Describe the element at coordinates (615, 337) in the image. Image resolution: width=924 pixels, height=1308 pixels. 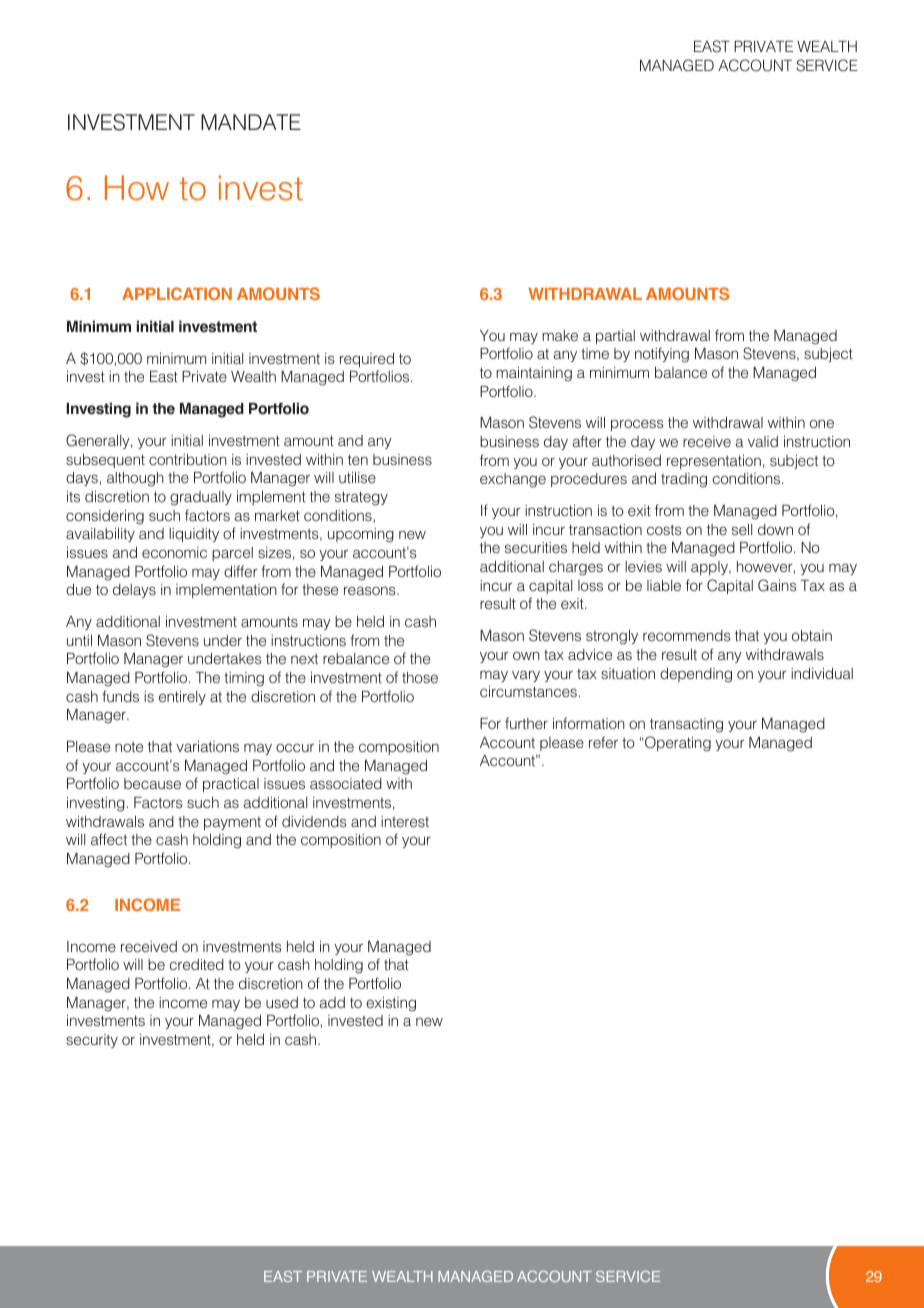
I see `partial` at that location.
